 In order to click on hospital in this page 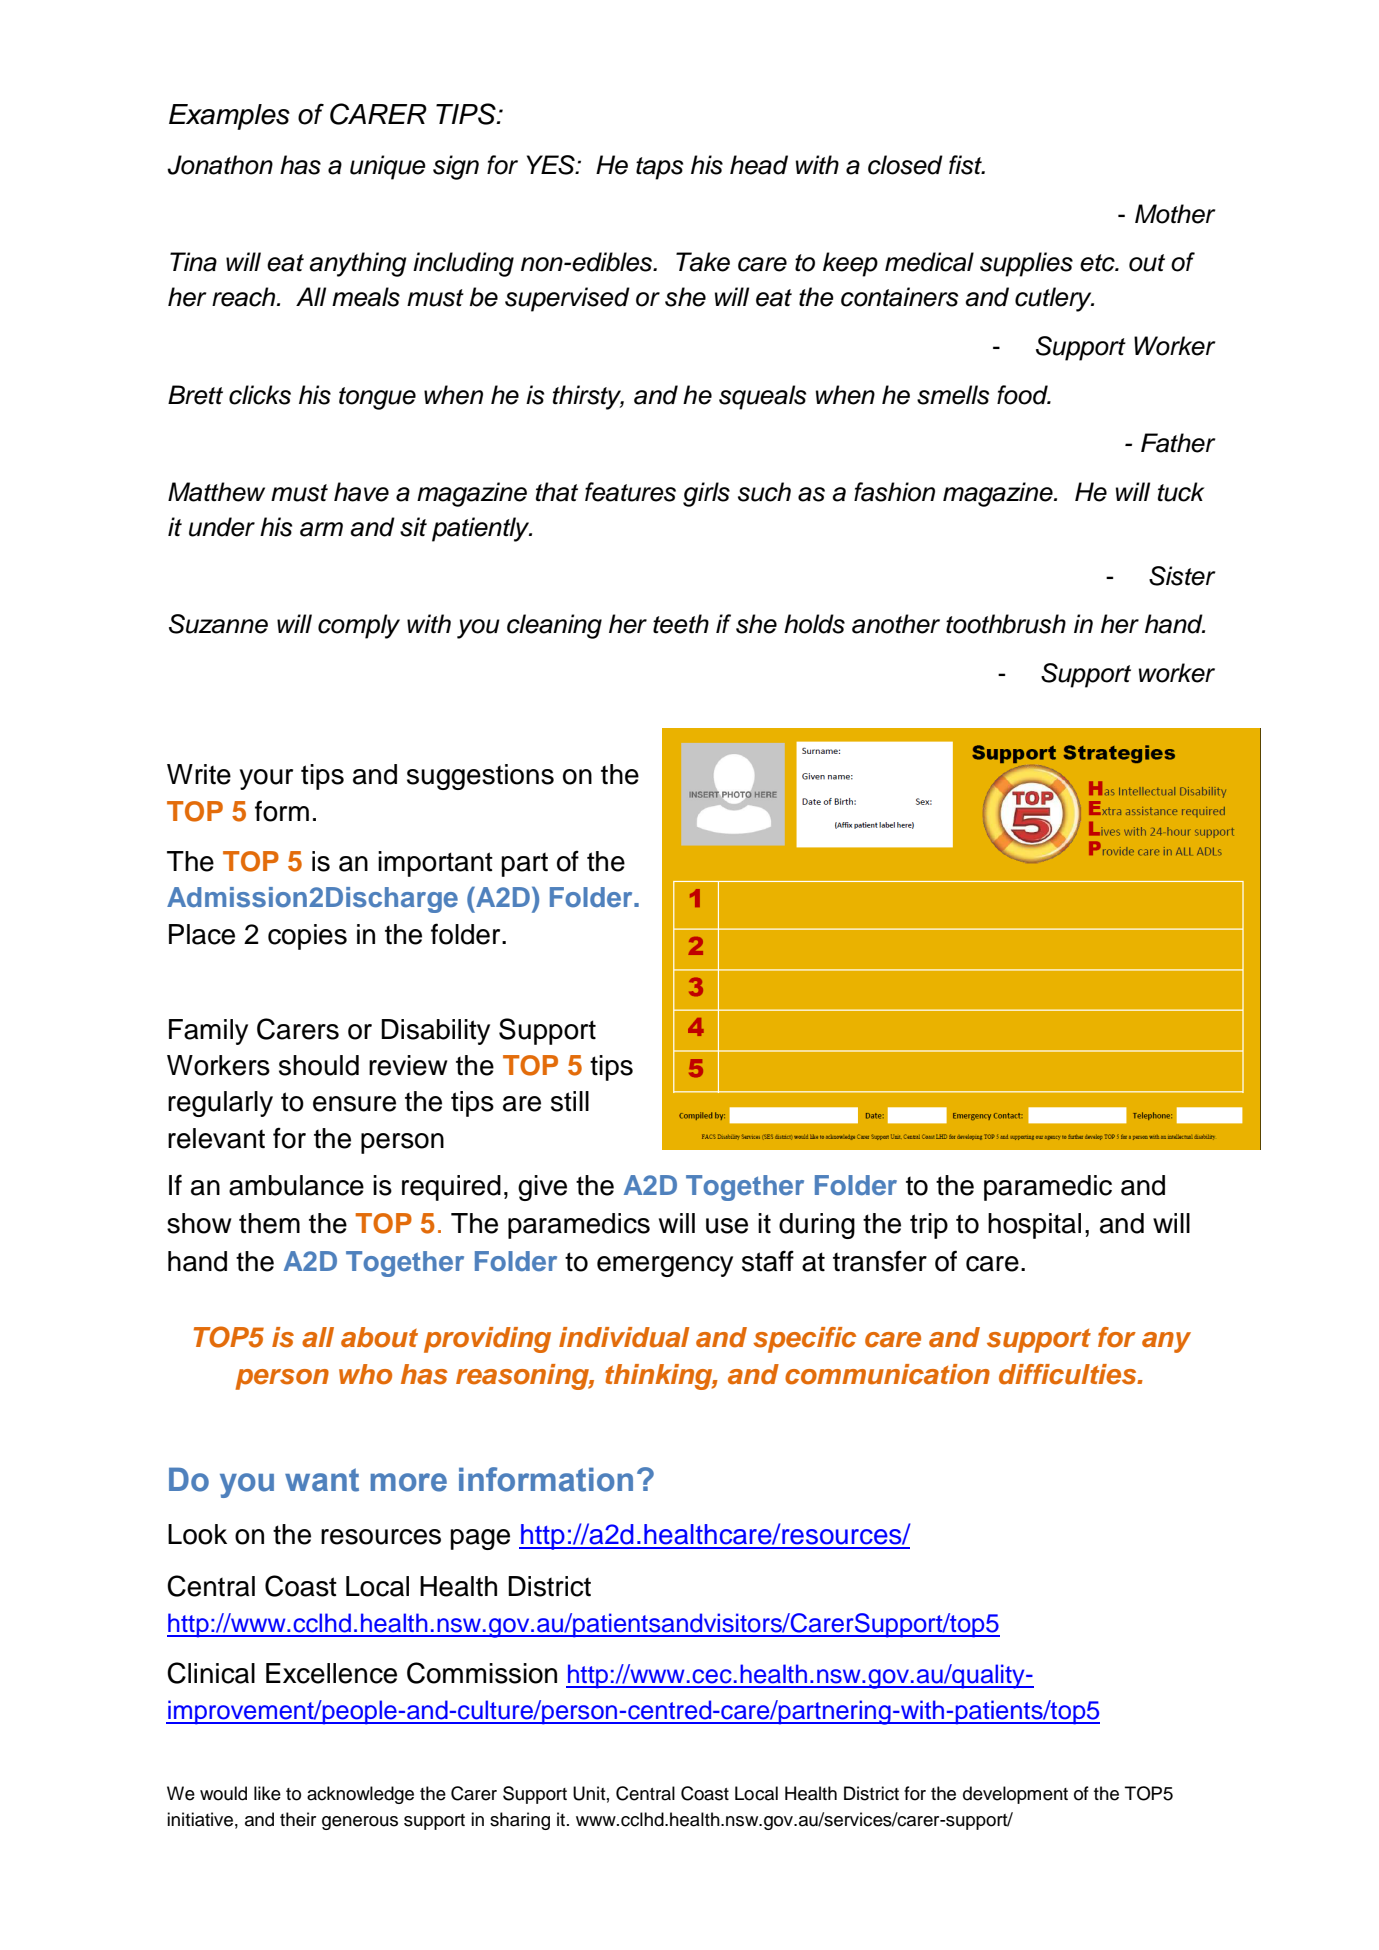, I will do `click(1034, 1226)`.
